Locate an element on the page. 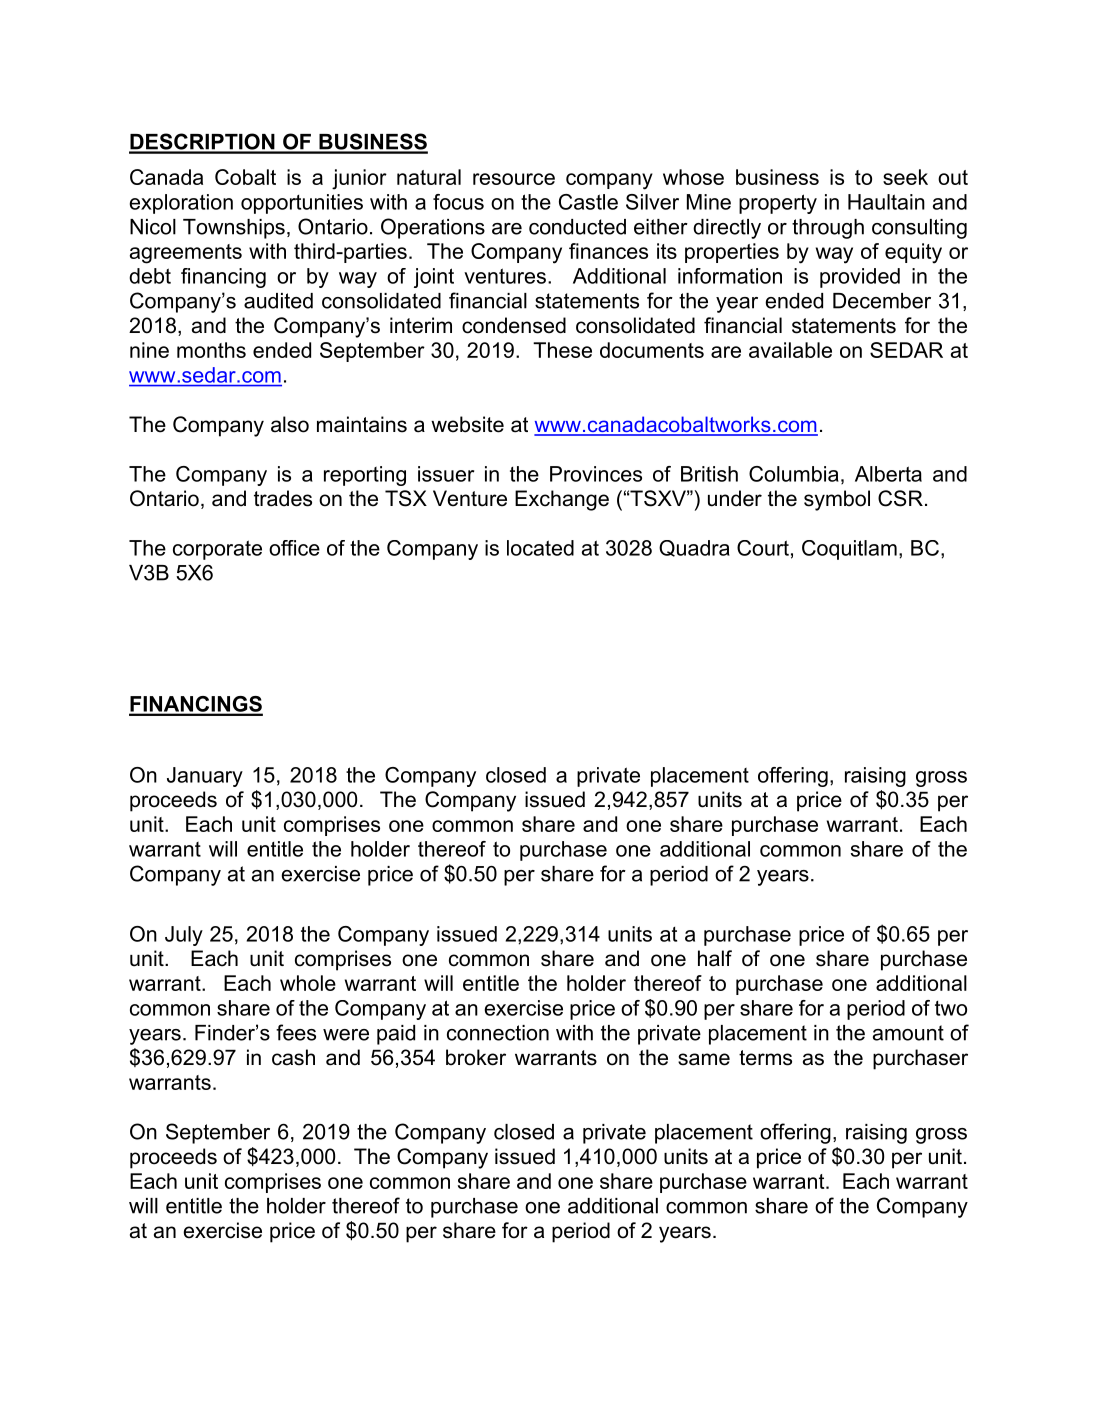  amount is located at coordinates (908, 1033).
